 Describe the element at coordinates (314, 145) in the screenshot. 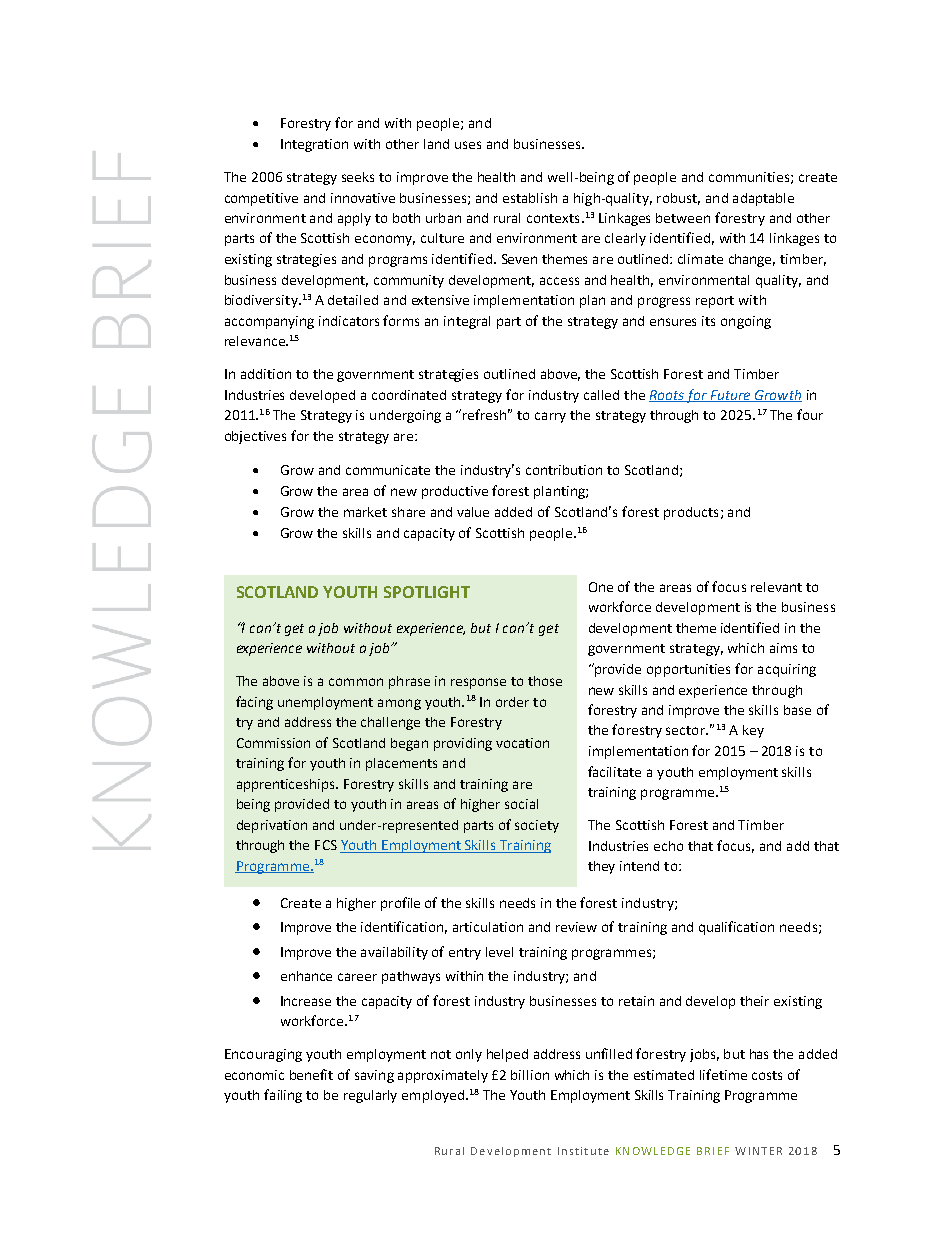

I see `Integration` at that location.
